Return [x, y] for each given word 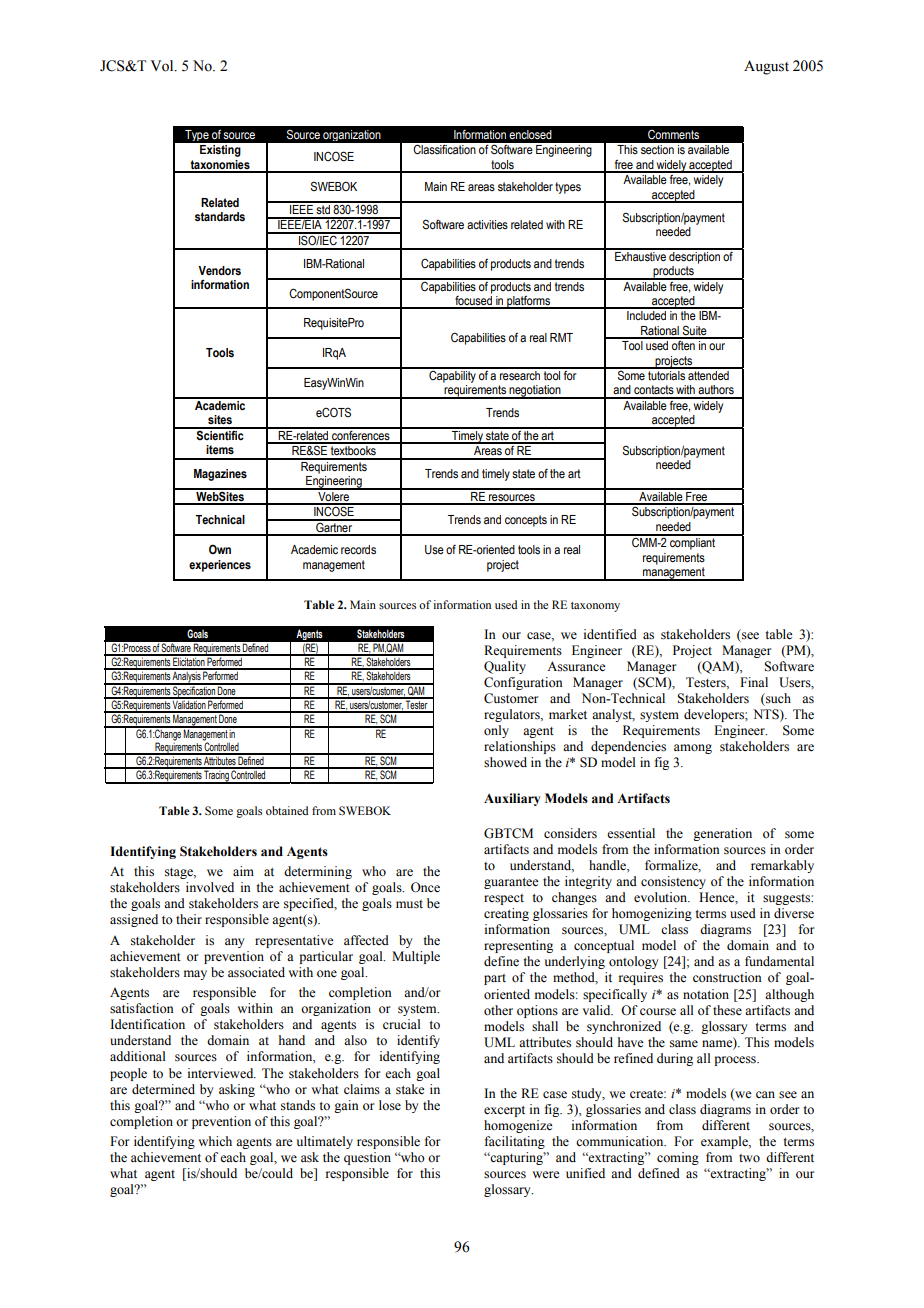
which [215, 1141]
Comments [673, 134]
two [749, 1158]
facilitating [515, 1142]
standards [220, 217]
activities [487, 225]
